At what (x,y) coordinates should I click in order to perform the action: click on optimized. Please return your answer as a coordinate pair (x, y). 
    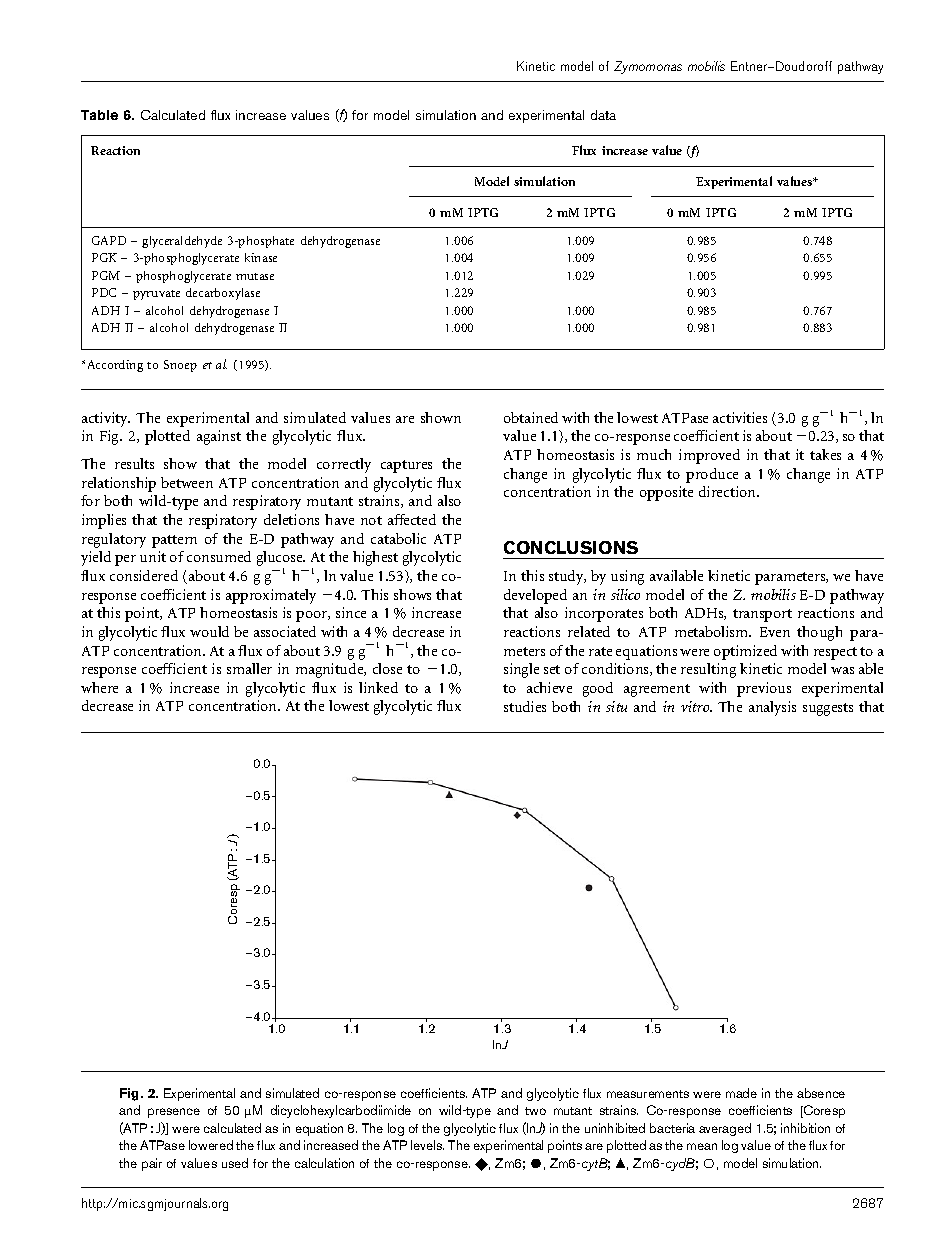
    Looking at the image, I should click on (745, 652).
